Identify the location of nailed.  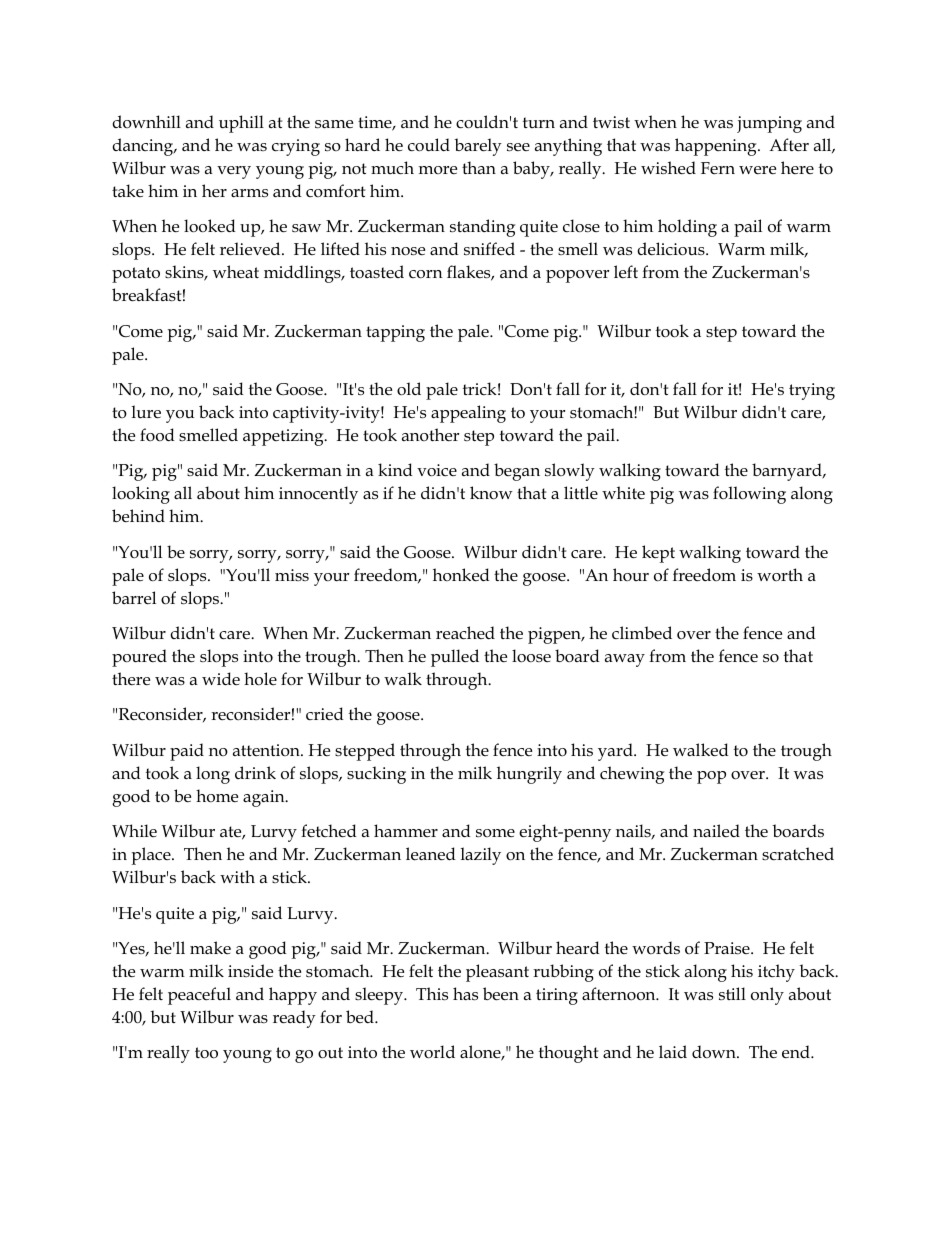
(716, 831).
